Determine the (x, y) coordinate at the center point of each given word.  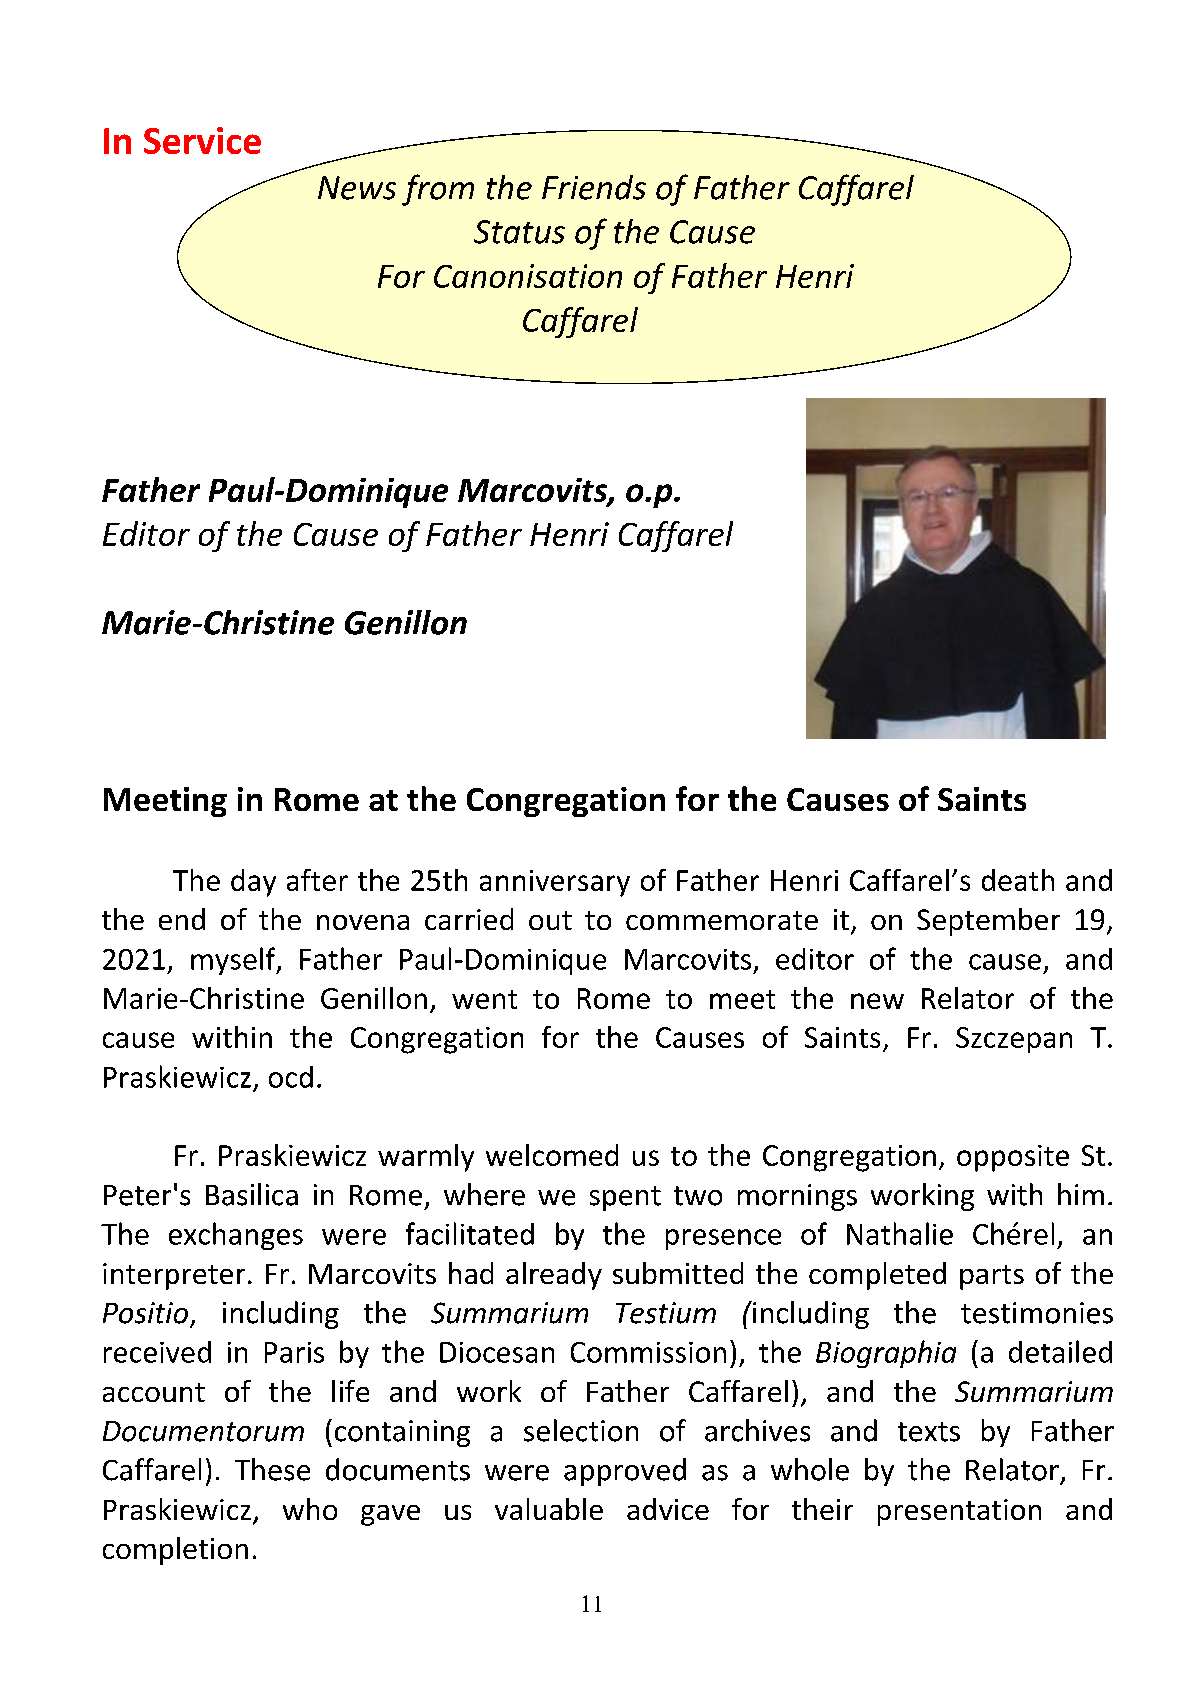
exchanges (236, 1236)
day (253, 883)
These (272, 1469)
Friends (594, 187)
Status (519, 232)
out (550, 920)
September (988, 922)
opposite (1013, 1158)
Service (202, 140)
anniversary (555, 883)
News (357, 188)
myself (234, 961)
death (1018, 880)
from (438, 190)
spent (625, 1198)
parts (992, 1277)
